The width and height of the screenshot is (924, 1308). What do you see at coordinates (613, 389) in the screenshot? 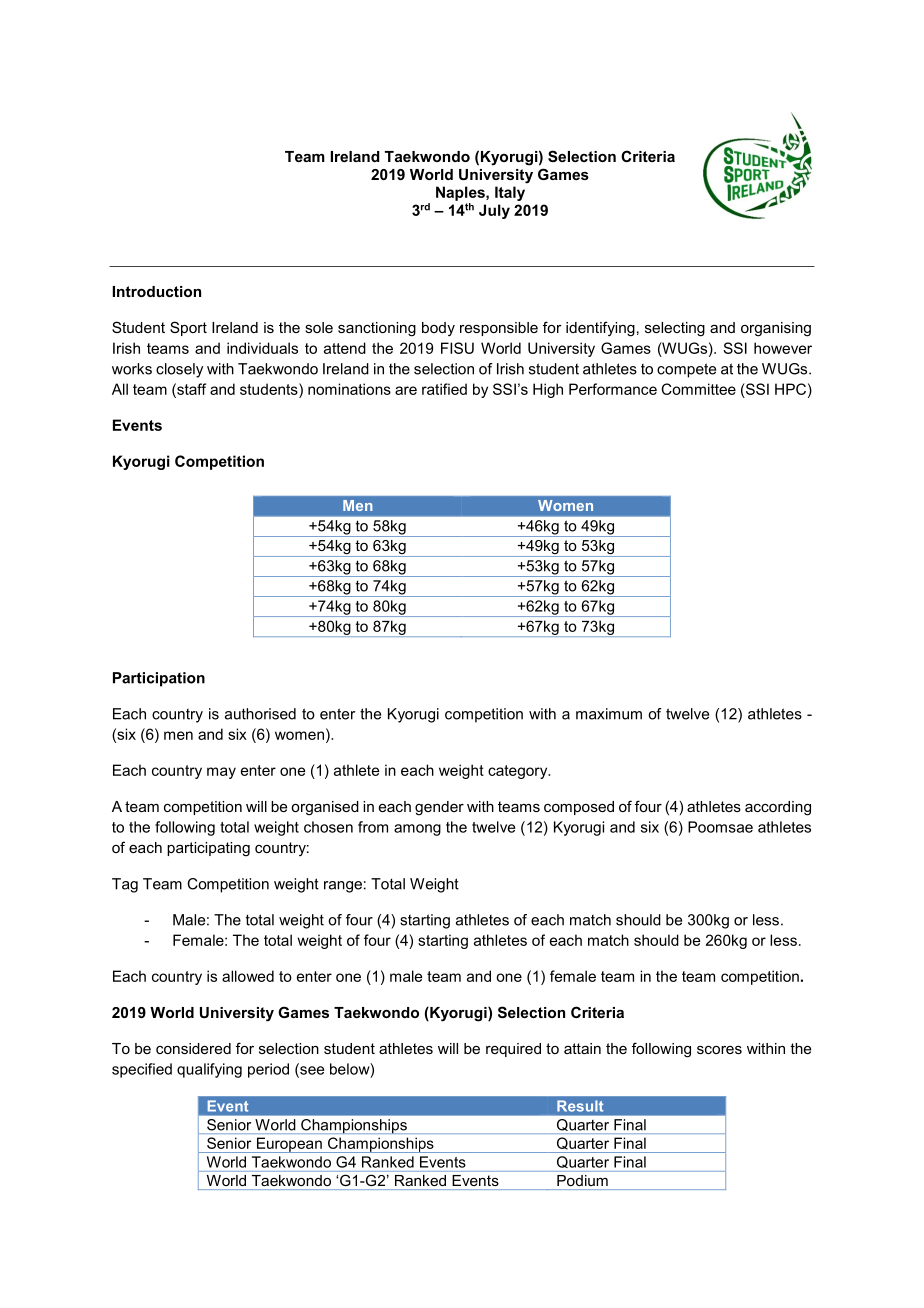
I see `Performance` at bounding box center [613, 389].
